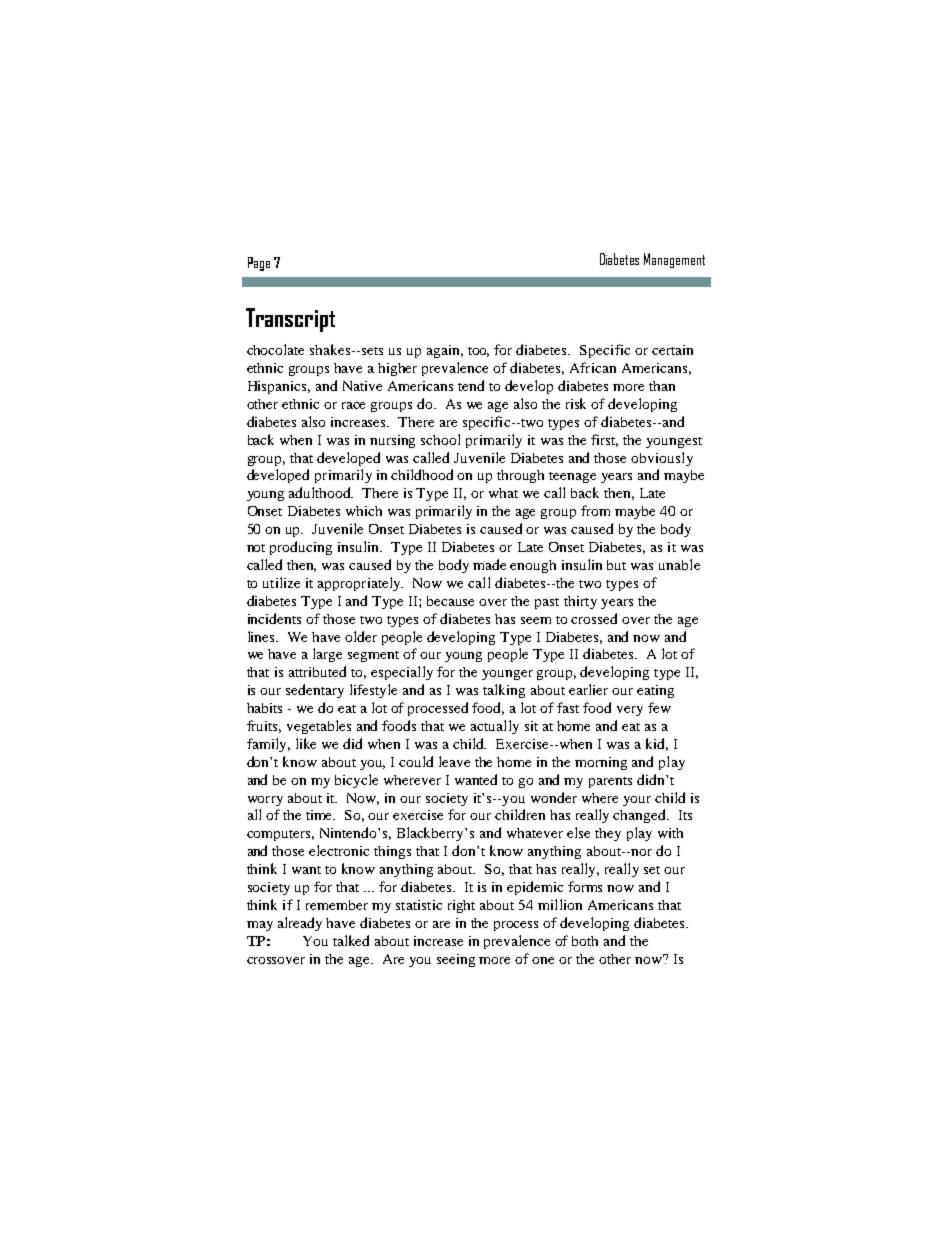  Describe the element at coordinates (580, 602) in the page. I see `thirty` at that location.
